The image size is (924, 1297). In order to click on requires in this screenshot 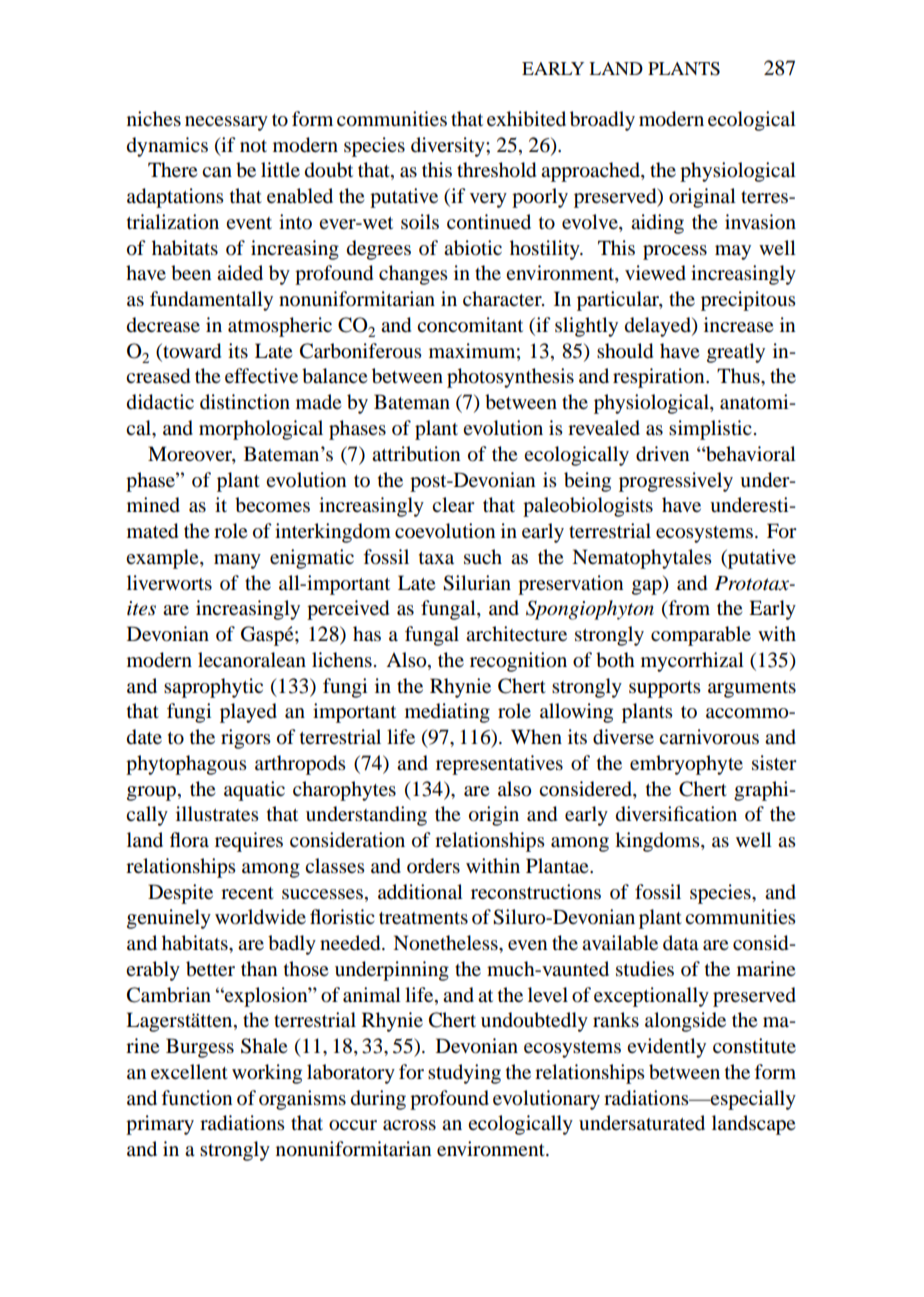, I will do `click(249, 842)`.
